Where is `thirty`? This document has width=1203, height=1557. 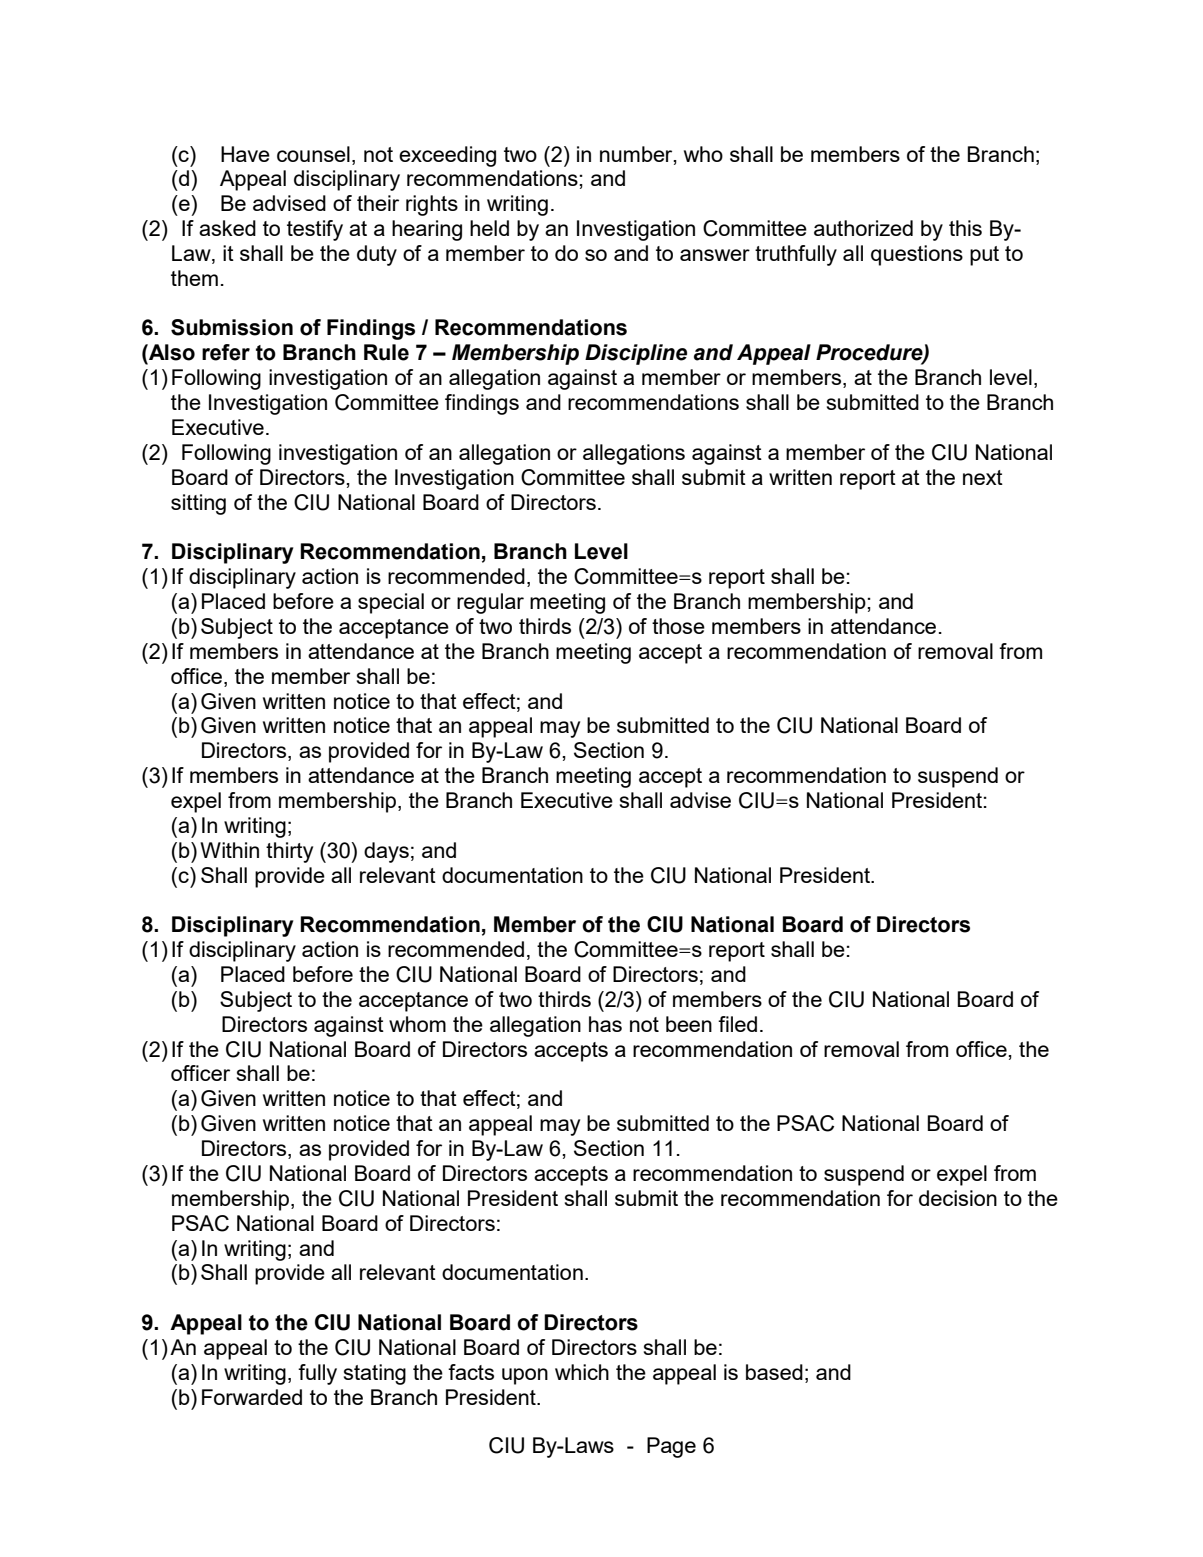
thirty is located at coordinates (289, 852).
